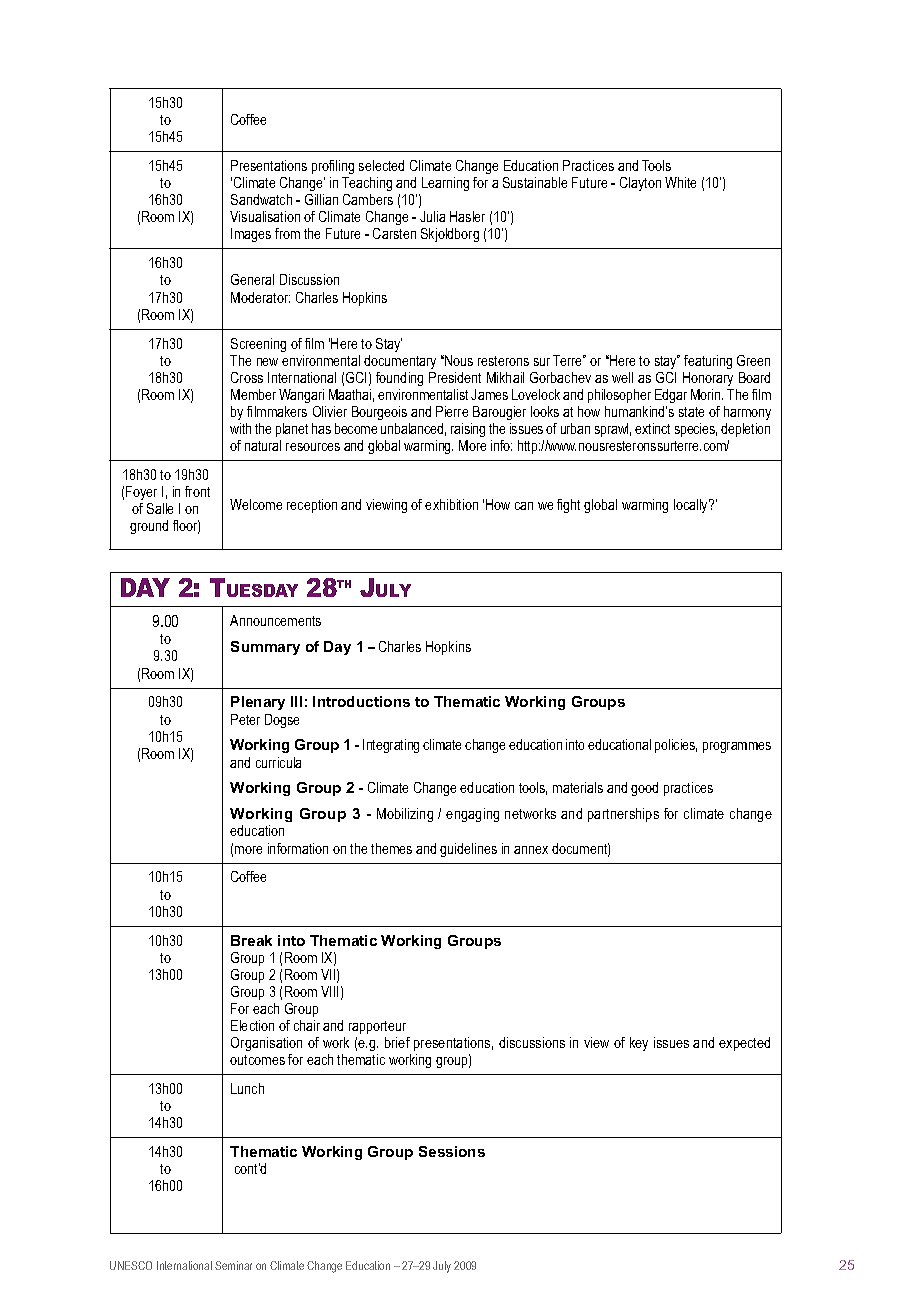 This page has height=1308, width=924. What do you see at coordinates (251, 940) in the page?
I see `Break` at bounding box center [251, 940].
